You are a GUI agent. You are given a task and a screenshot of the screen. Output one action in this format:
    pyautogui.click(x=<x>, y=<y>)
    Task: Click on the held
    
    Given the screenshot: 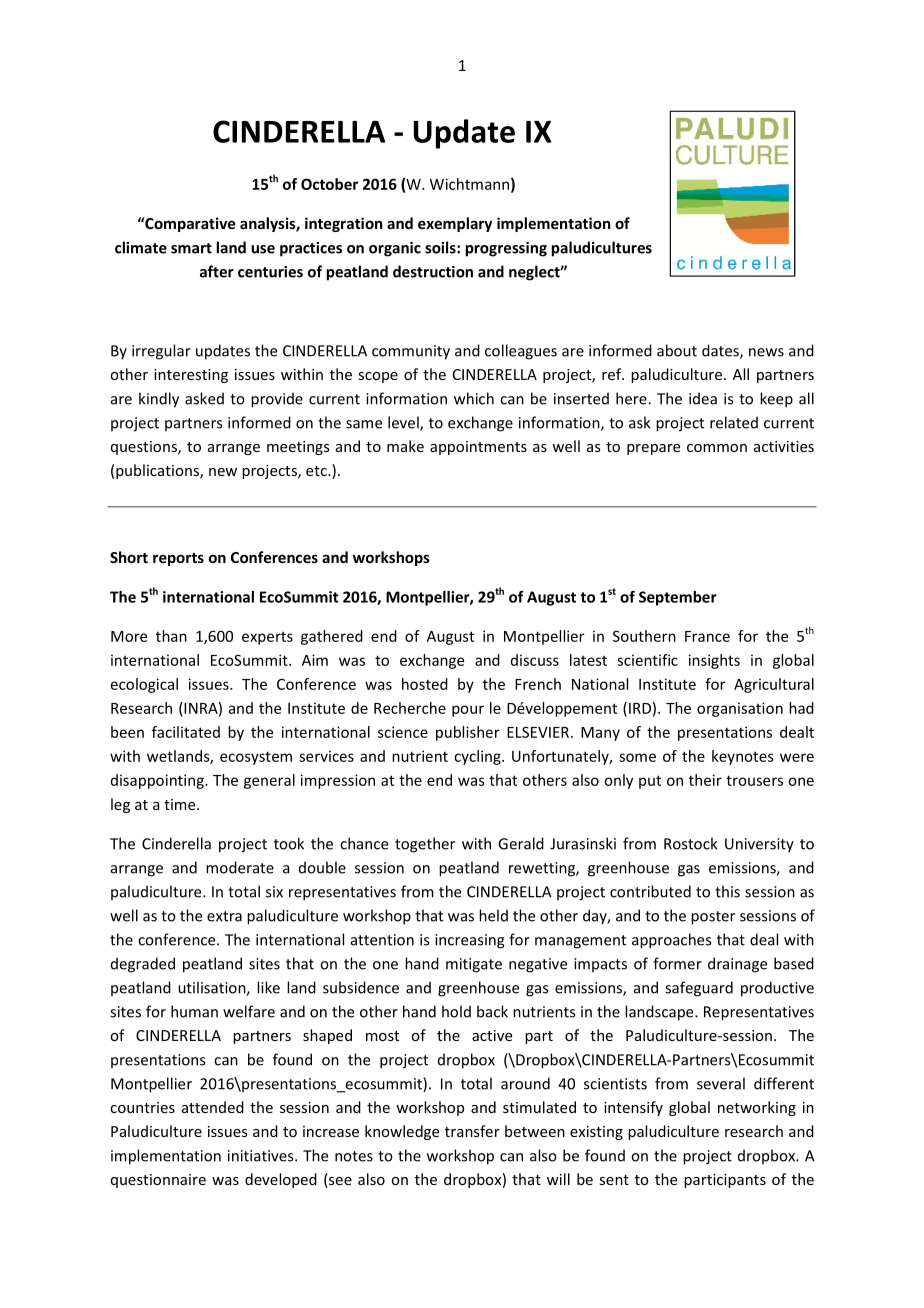 What is the action you would take?
    pyautogui.click(x=493, y=915)
